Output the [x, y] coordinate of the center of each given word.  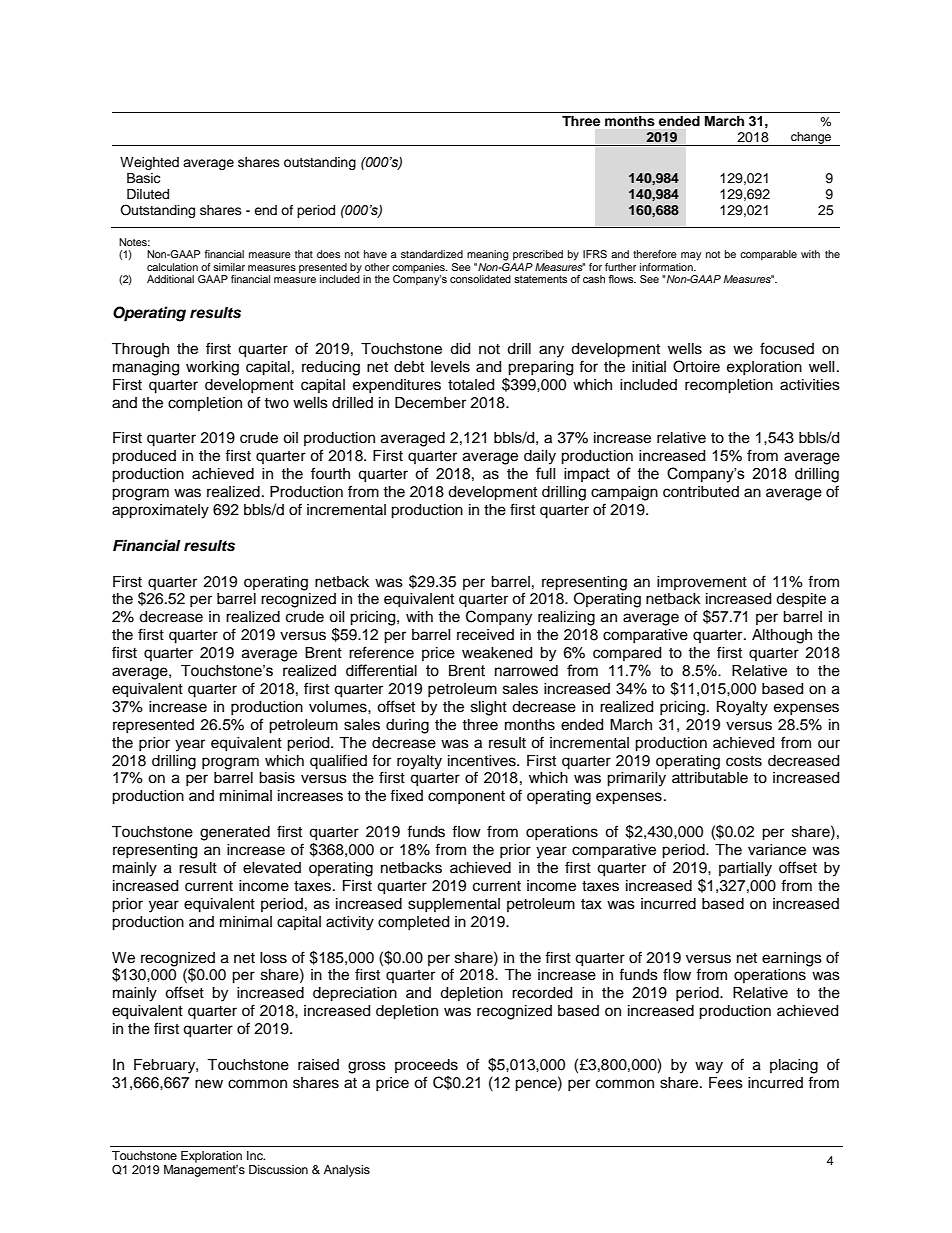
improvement [702, 583]
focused [787, 348]
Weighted [149, 163]
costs [744, 761]
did [460, 349]
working [212, 368]
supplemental [454, 905]
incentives [483, 761]
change [811, 139]
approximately [160, 511]
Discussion [278, 1169]
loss [273, 958]
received [485, 635]
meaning [488, 255]
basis [277, 778]
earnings [792, 959]
